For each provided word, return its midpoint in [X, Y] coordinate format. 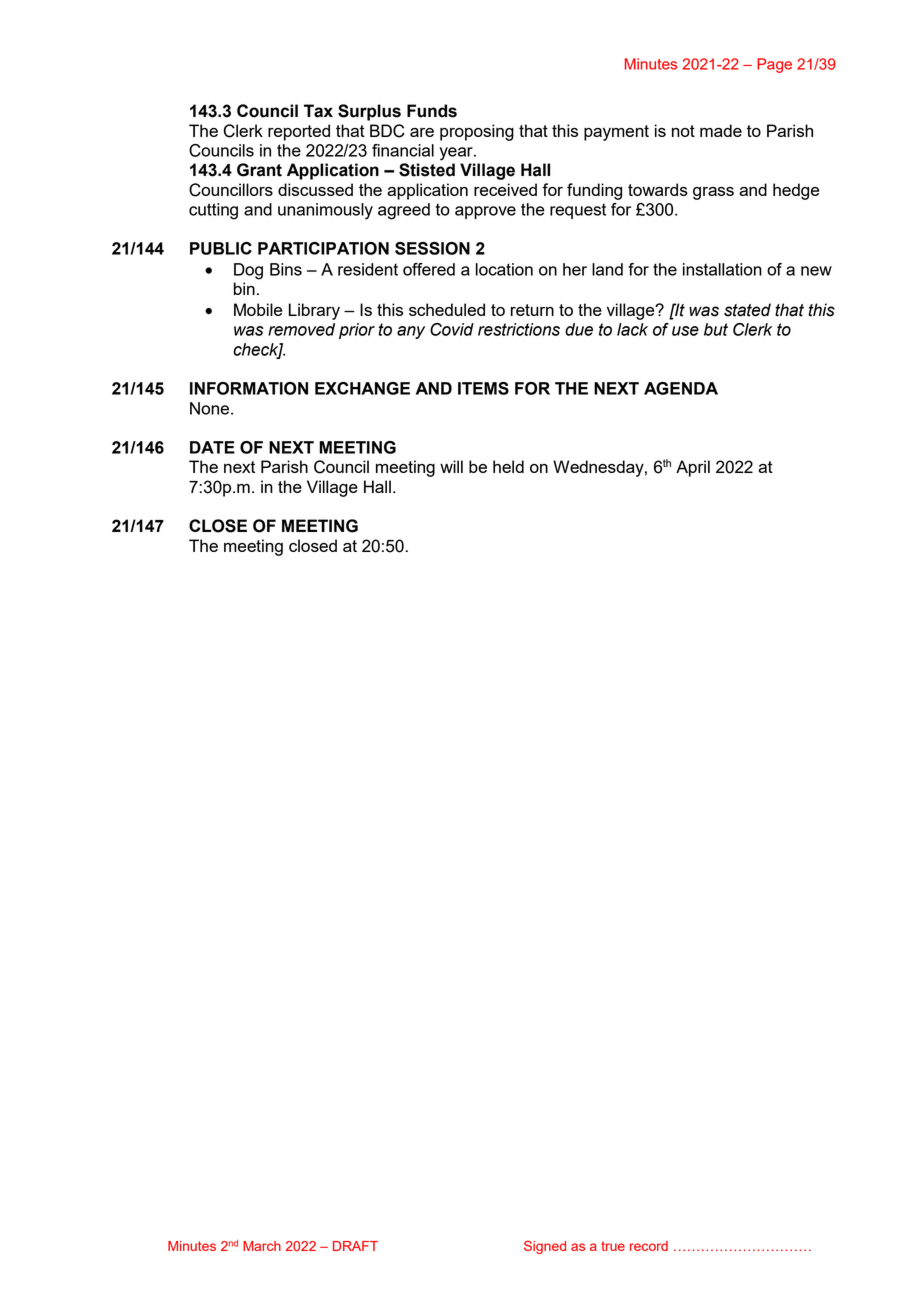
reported [299, 132]
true [613, 1246]
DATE [212, 447]
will [451, 466]
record [649, 1246]
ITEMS [483, 388]
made [721, 130]
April [693, 468]
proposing [477, 132]
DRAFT [355, 1246]
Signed [545, 1247]
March [262, 1246]
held [508, 466]
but [716, 329]
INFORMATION [249, 388]
